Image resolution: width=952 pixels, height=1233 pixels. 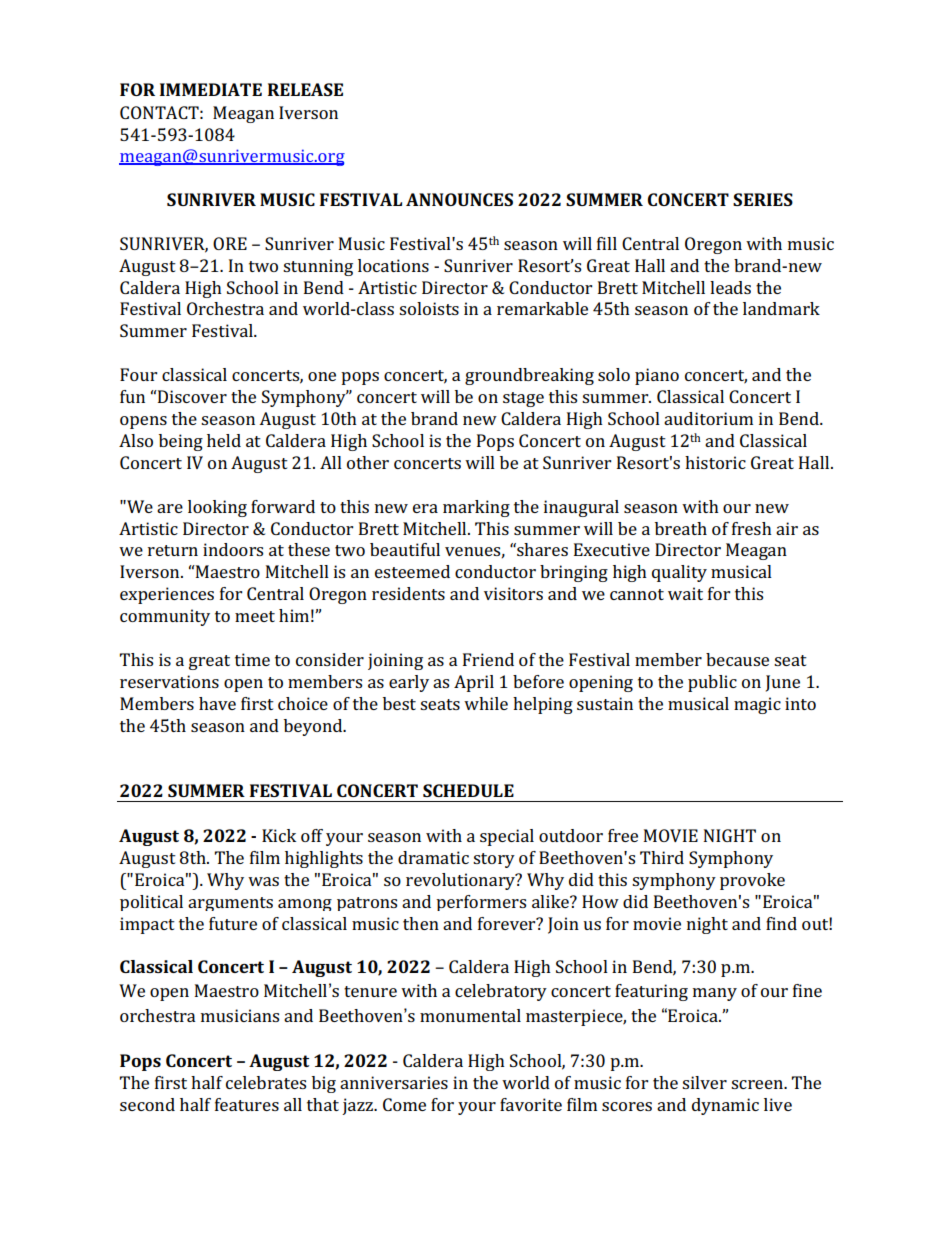 What do you see at coordinates (685, 593) in the screenshot?
I see `wait` at bounding box center [685, 593].
